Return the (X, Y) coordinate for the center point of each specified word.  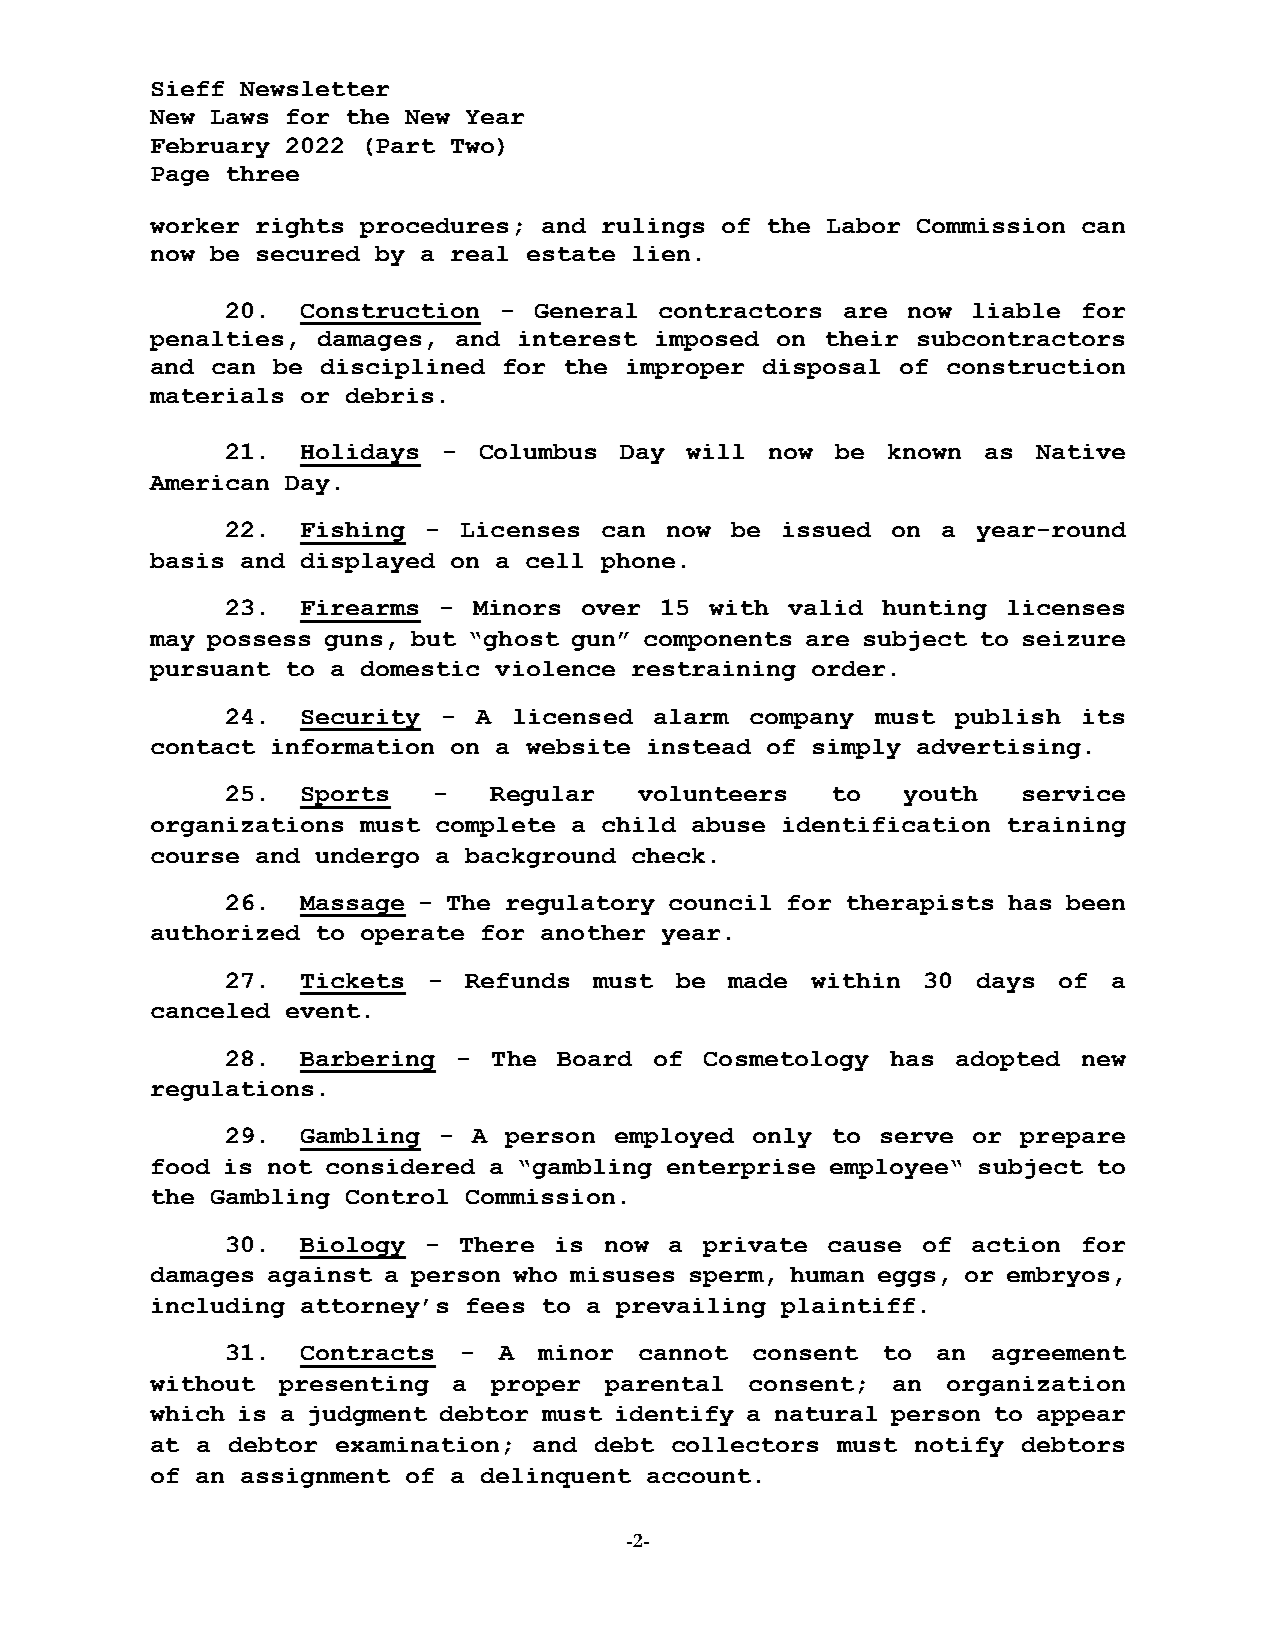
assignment (315, 1478)
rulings (653, 228)
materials (216, 395)
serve (917, 1137)
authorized (225, 932)
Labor (863, 225)
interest (578, 338)
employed (674, 1138)
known (924, 451)
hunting (934, 610)
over (611, 609)
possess (258, 643)
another (593, 932)
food (181, 1166)
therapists (920, 905)
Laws (239, 117)
